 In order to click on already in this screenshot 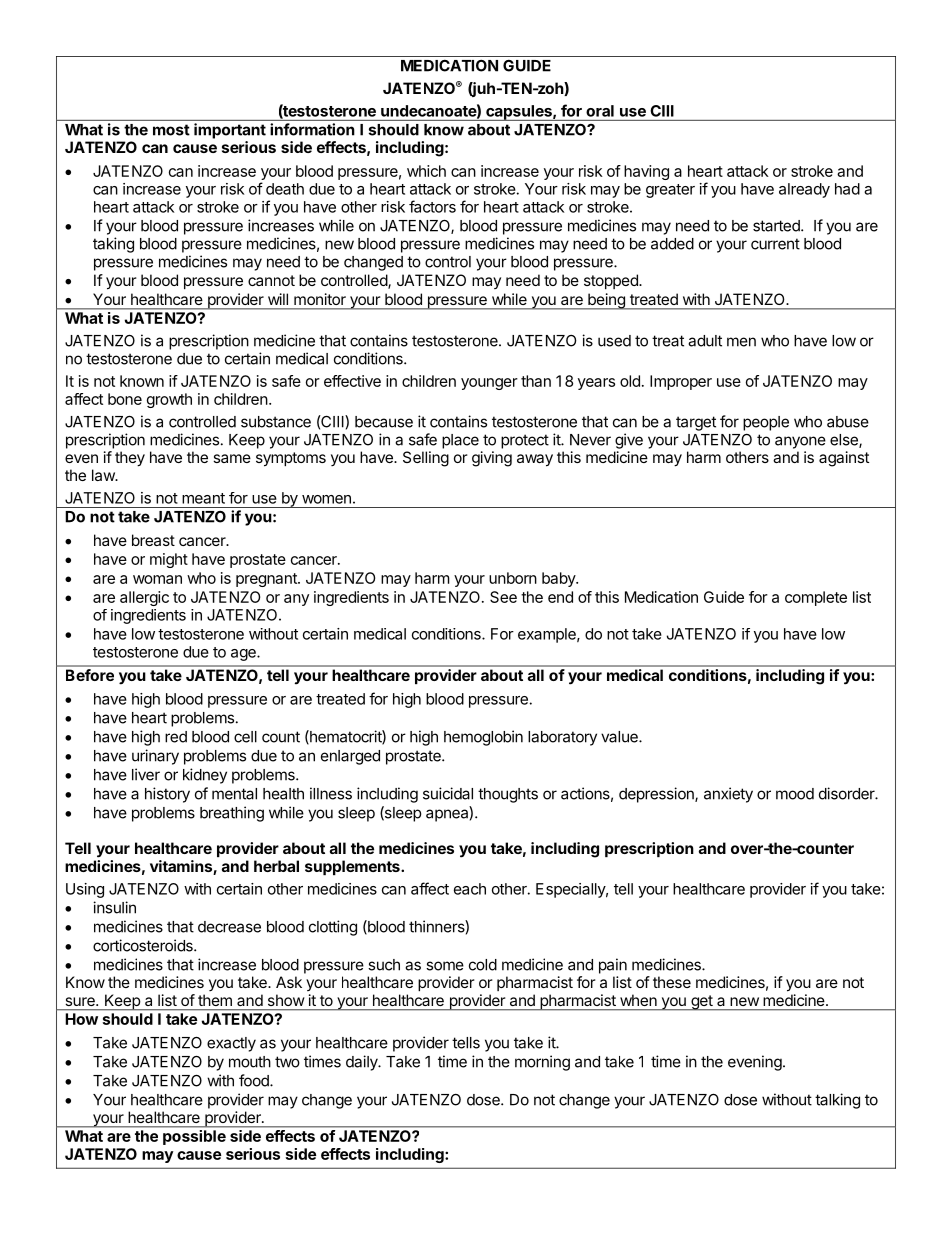, I will do `click(804, 190)`.
